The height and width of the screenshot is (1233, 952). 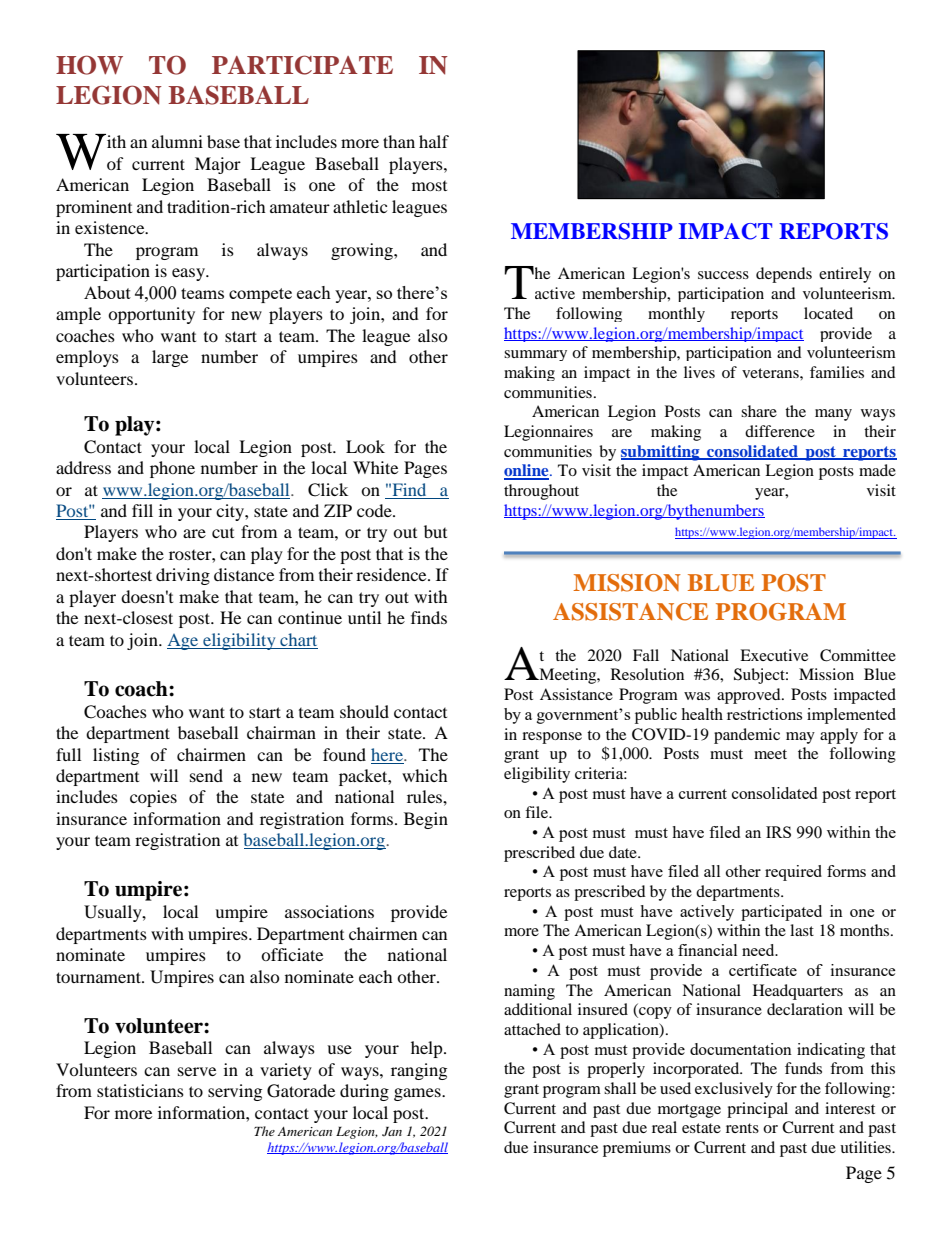 What do you see at coordinates (177, 141) in the screenshot?
I see `alumni` at bounding box center [177, 141].
